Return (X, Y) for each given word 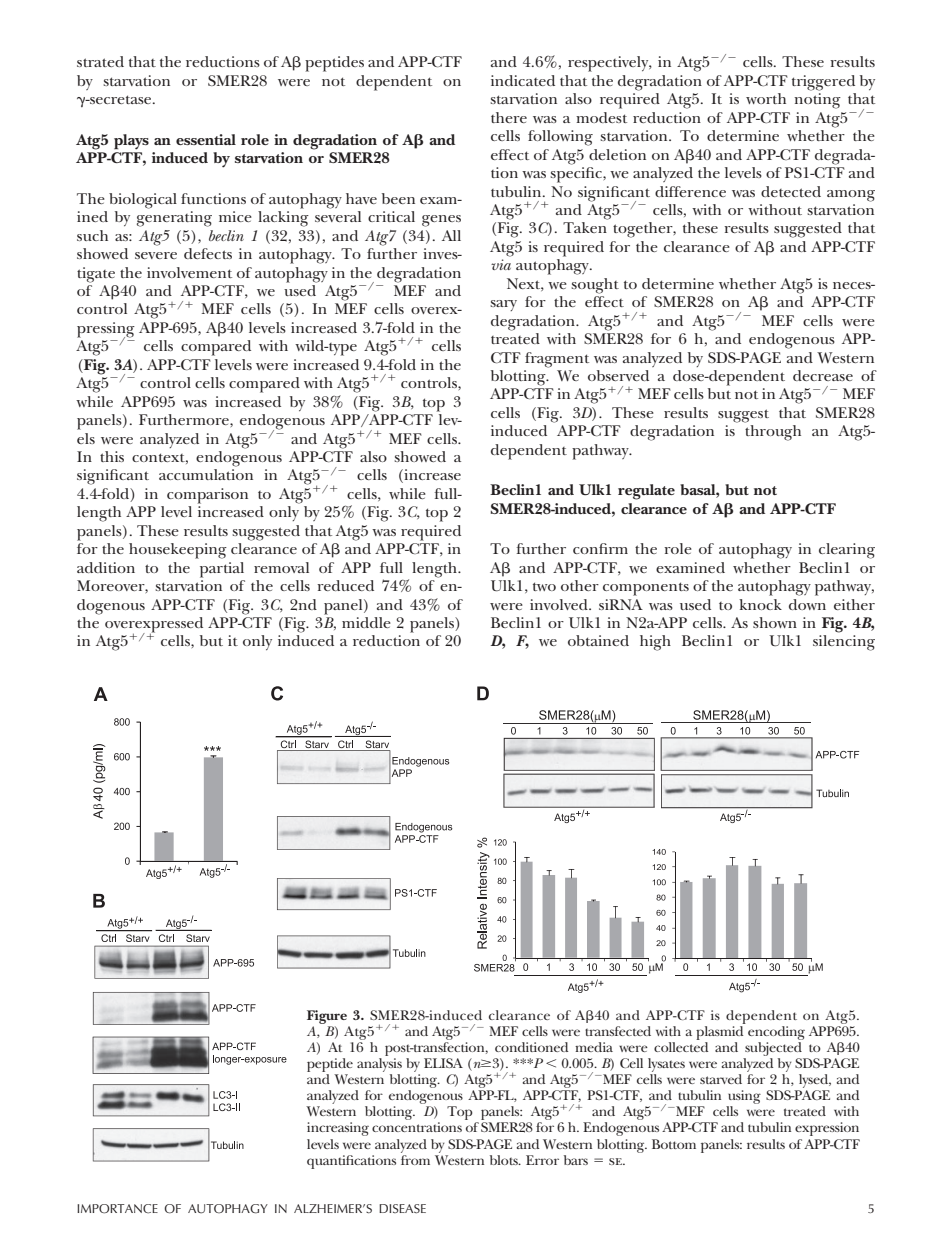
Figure (328, 1018)
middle (366, 622)
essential (206, 139)
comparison (207, 496)
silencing (844, 643)
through (773, 433)
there (509, 117)
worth (766, 98)
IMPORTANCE (117, 1209)
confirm (600, 548)
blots (505, 1160)
